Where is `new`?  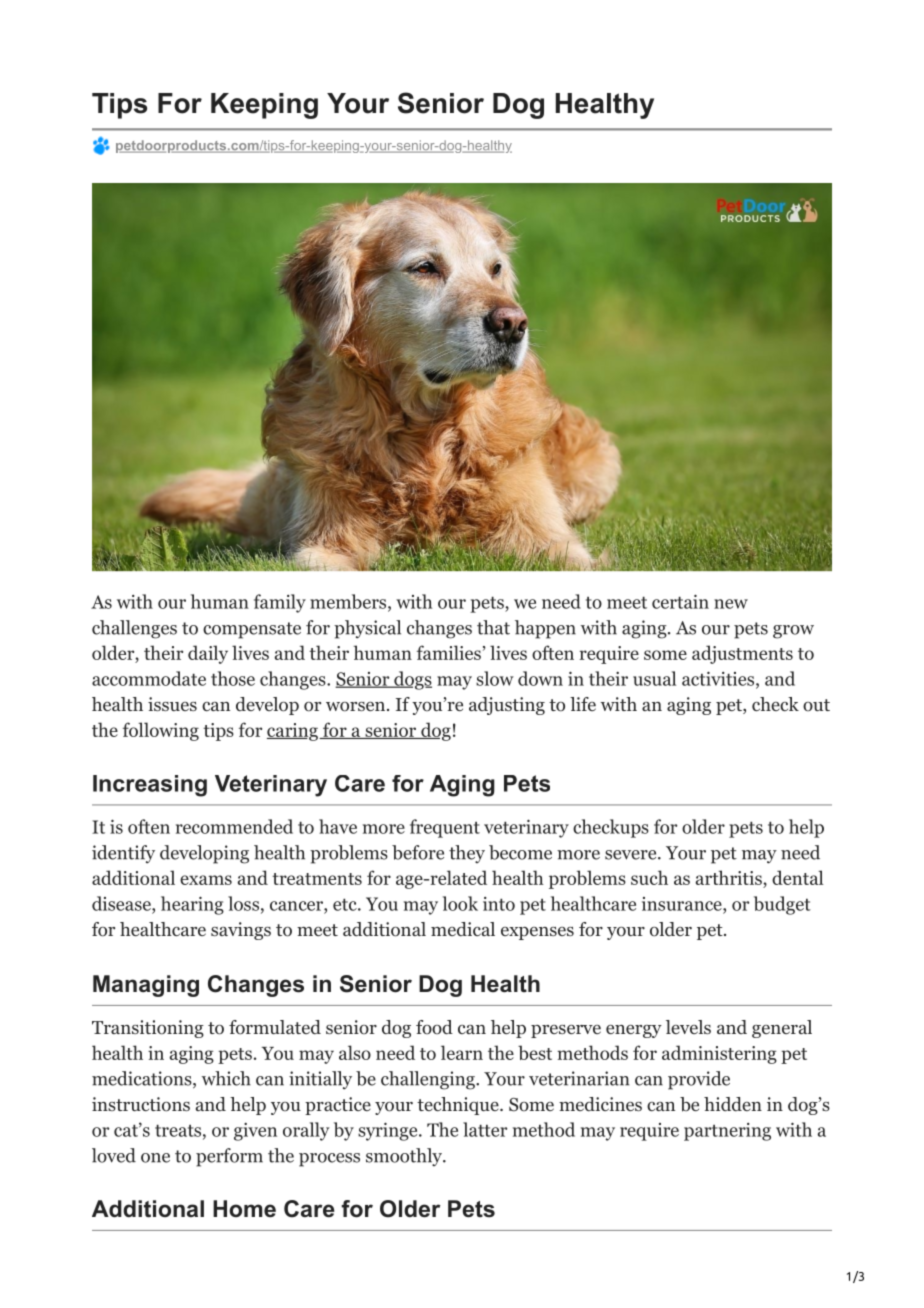
new is located at coordinates (731, 604).
